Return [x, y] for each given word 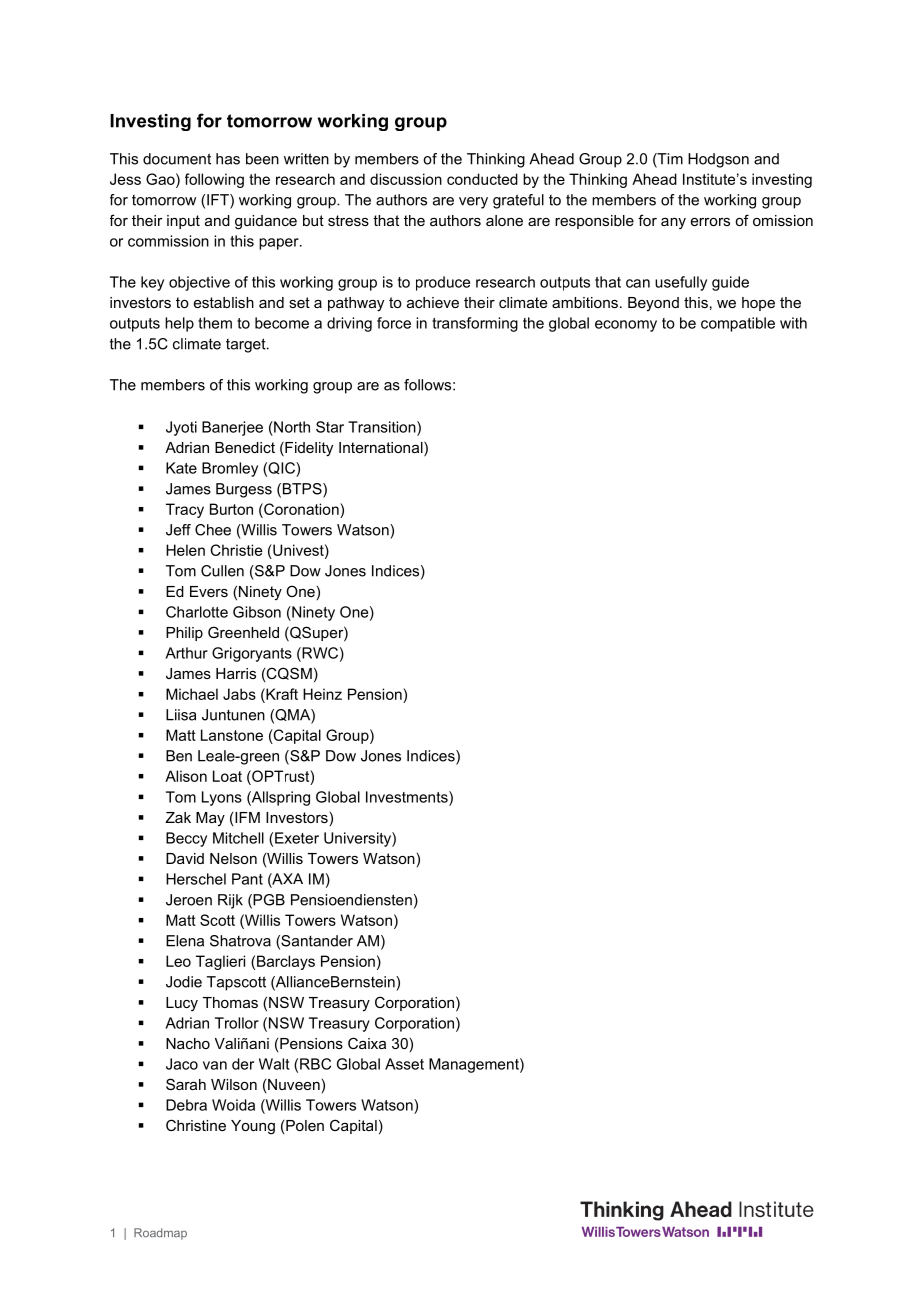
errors [710, 222]
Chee [213, 530]
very [473, 203]
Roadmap [160, 1234]
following [214, 180]
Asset [404, 1064]
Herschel [196, 879]
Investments [408, 797]
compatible [738, 324]
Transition [383, 427]
